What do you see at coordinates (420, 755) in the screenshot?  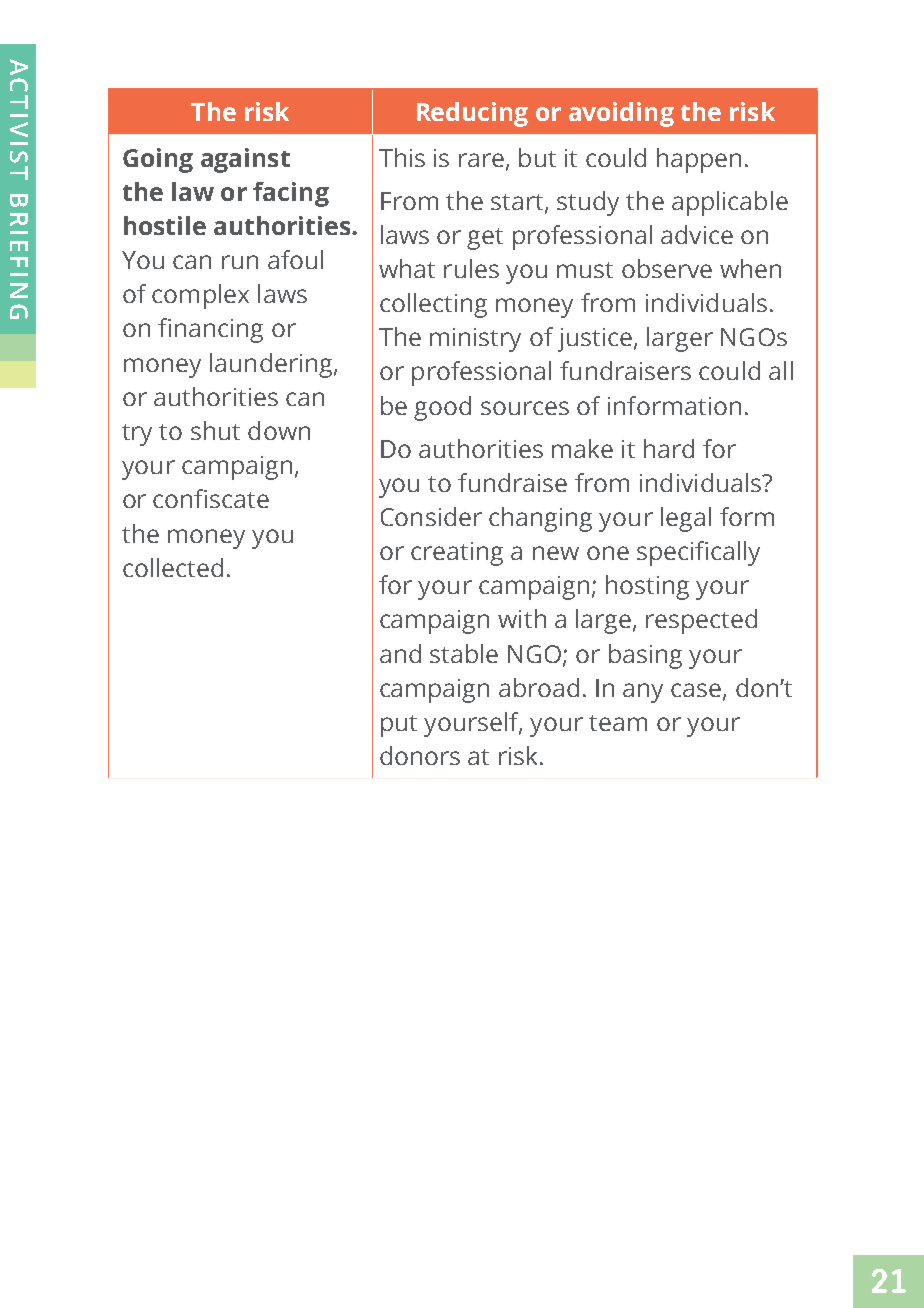 I see `donors` at bounding box center [420, 755].
